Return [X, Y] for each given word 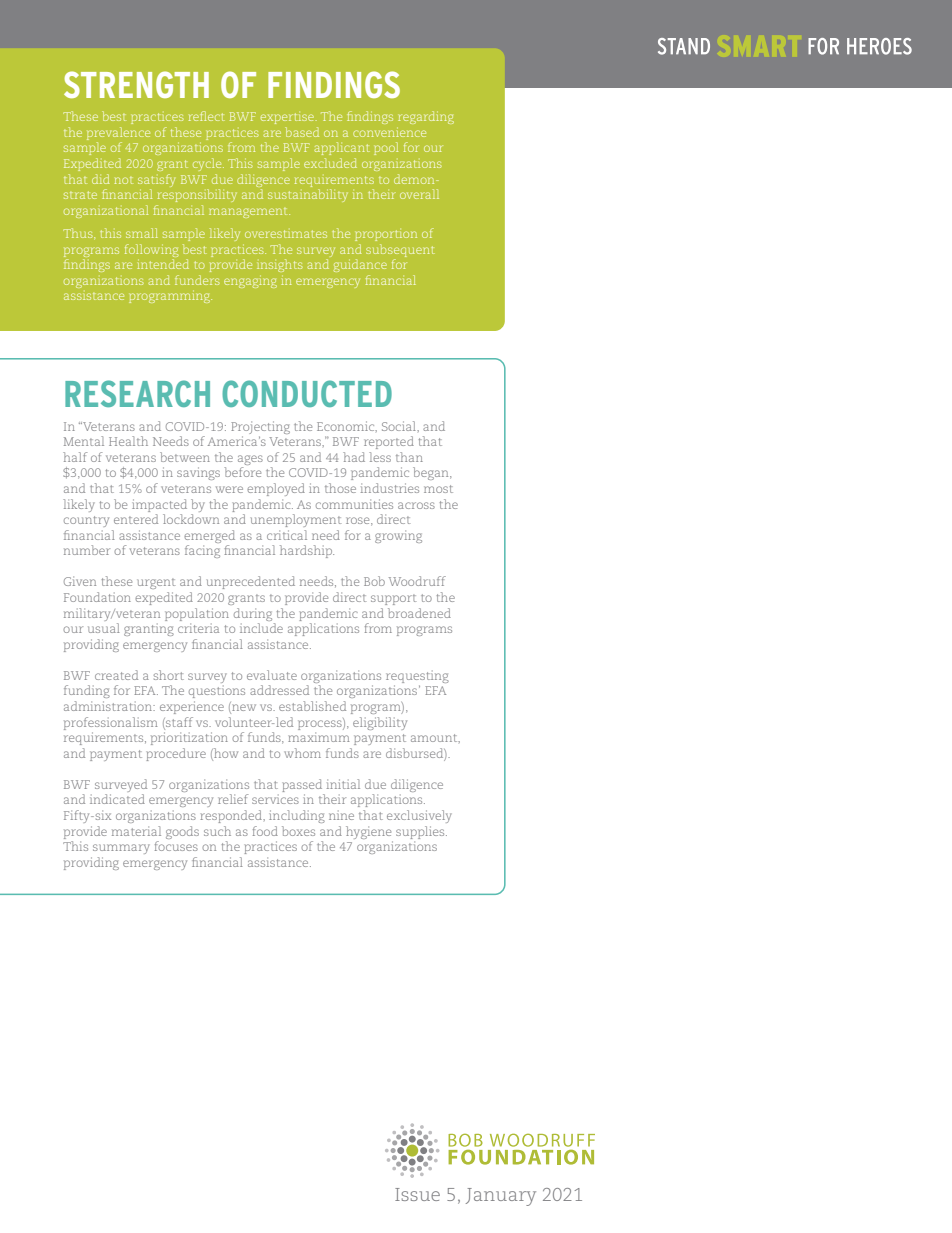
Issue [417, 1194]
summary [121, 849]
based [302, 132]
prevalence [118, 133]
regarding [426, 117]
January [501, 1197]
